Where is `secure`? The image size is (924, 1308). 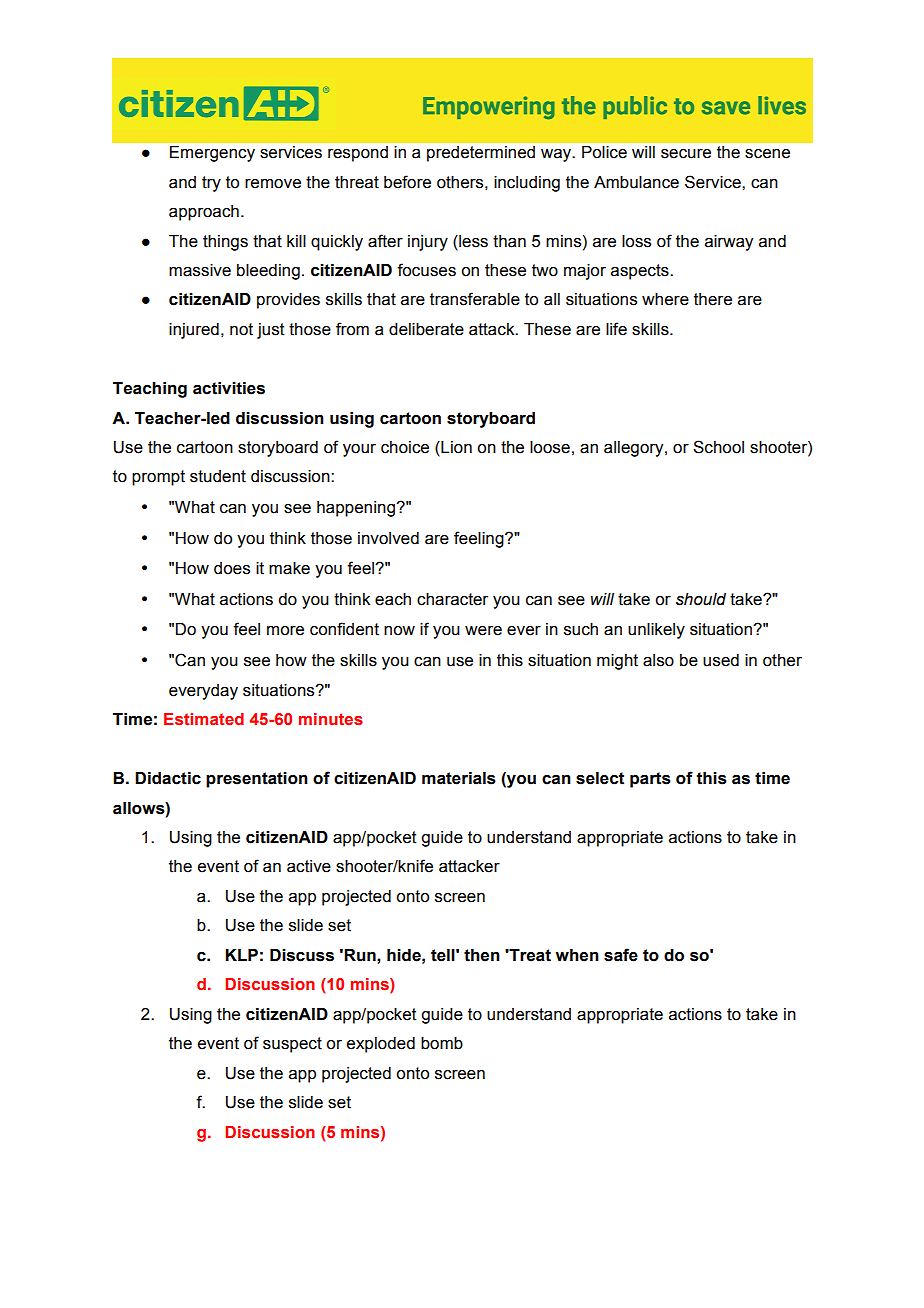 secure is located at coordinates (686, 154).
